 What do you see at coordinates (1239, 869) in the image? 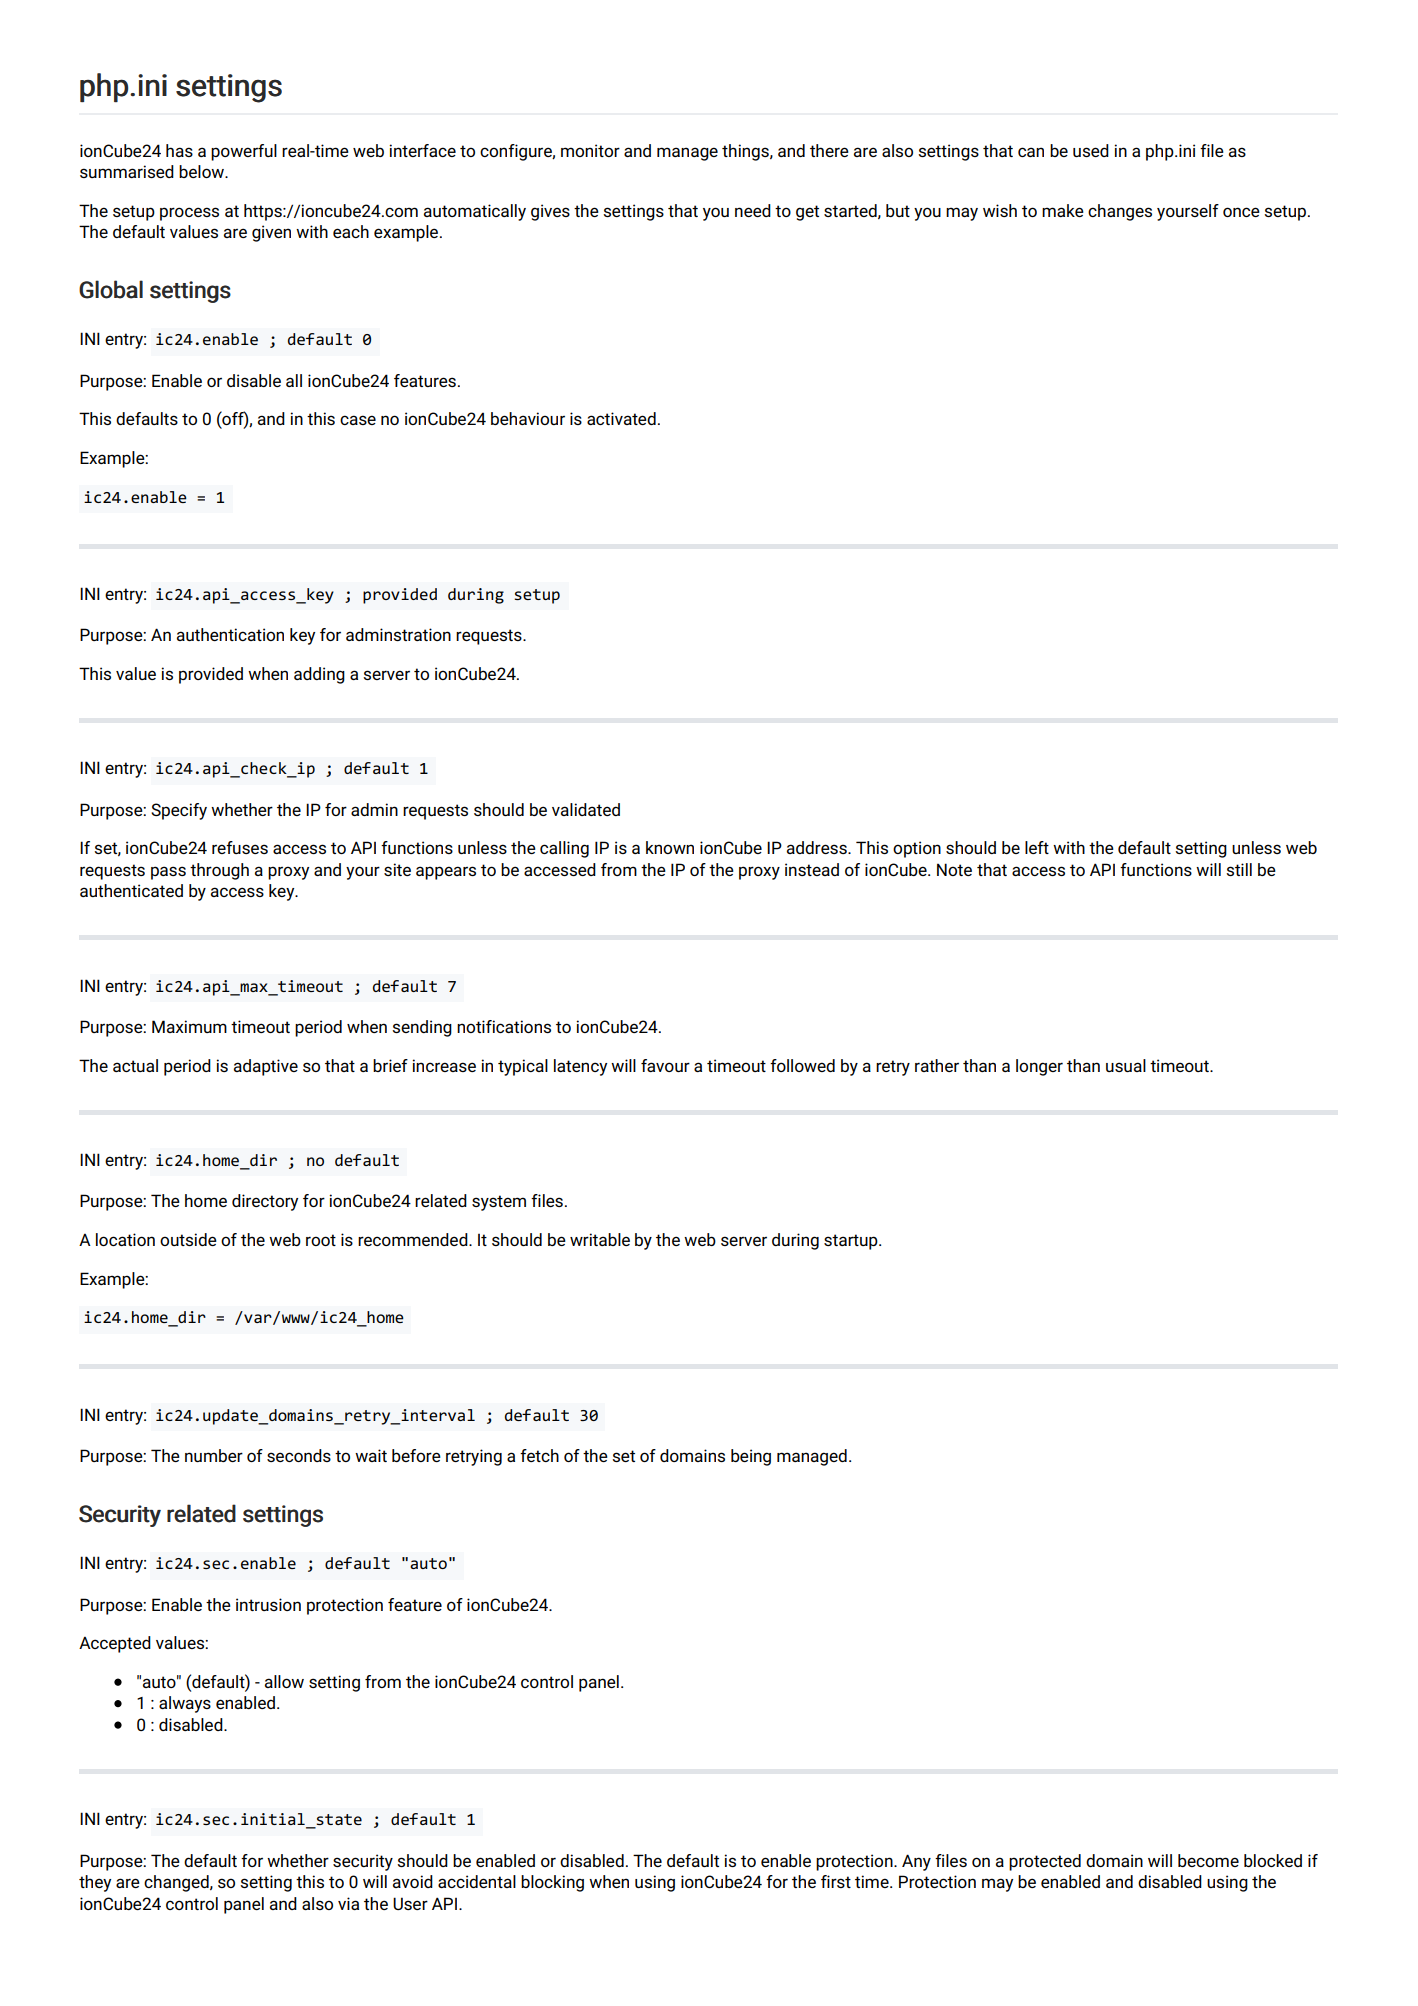
I see `still` at bounding box center [1239, 869].
